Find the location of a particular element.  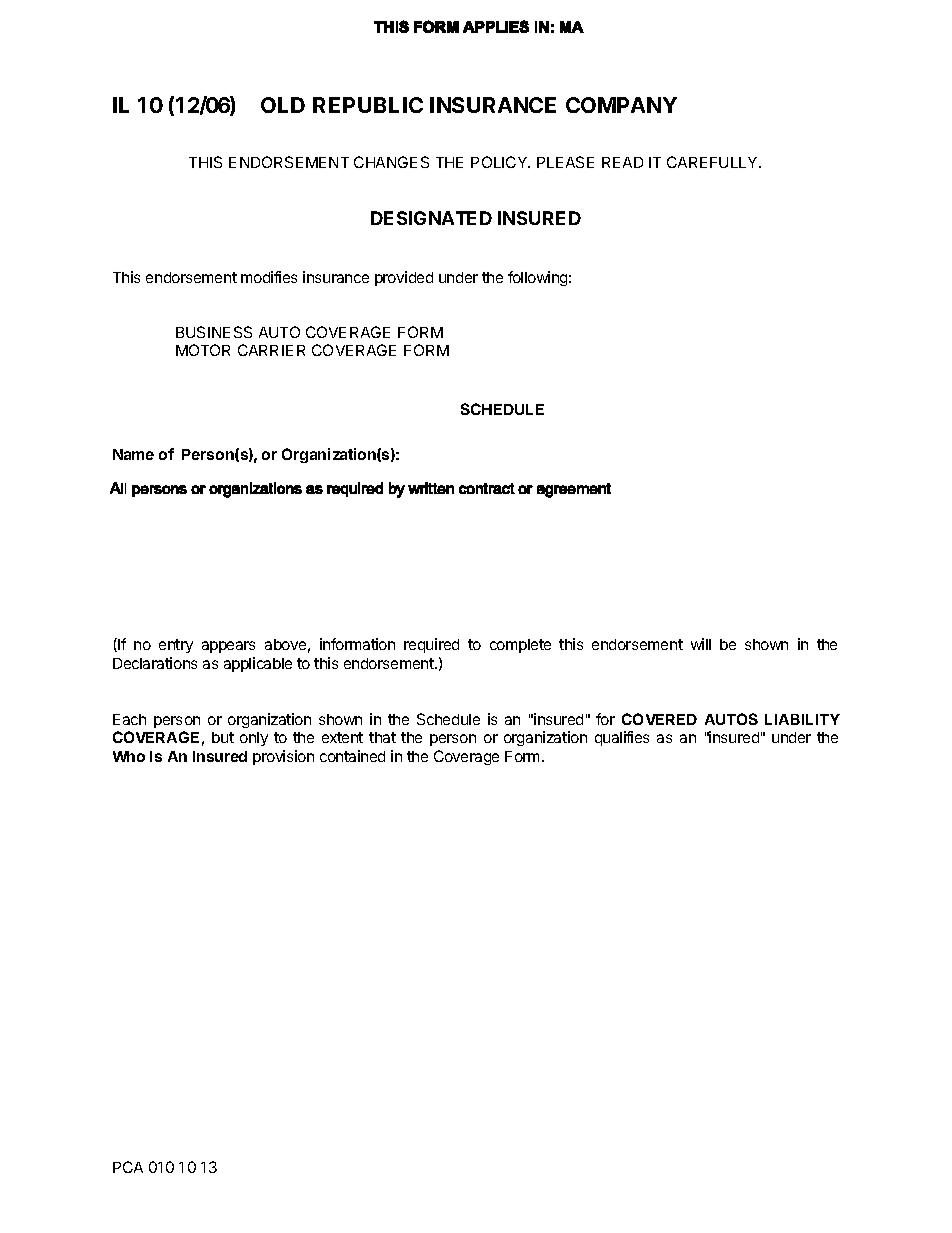

OLD is located at coordinates (283, 105).
